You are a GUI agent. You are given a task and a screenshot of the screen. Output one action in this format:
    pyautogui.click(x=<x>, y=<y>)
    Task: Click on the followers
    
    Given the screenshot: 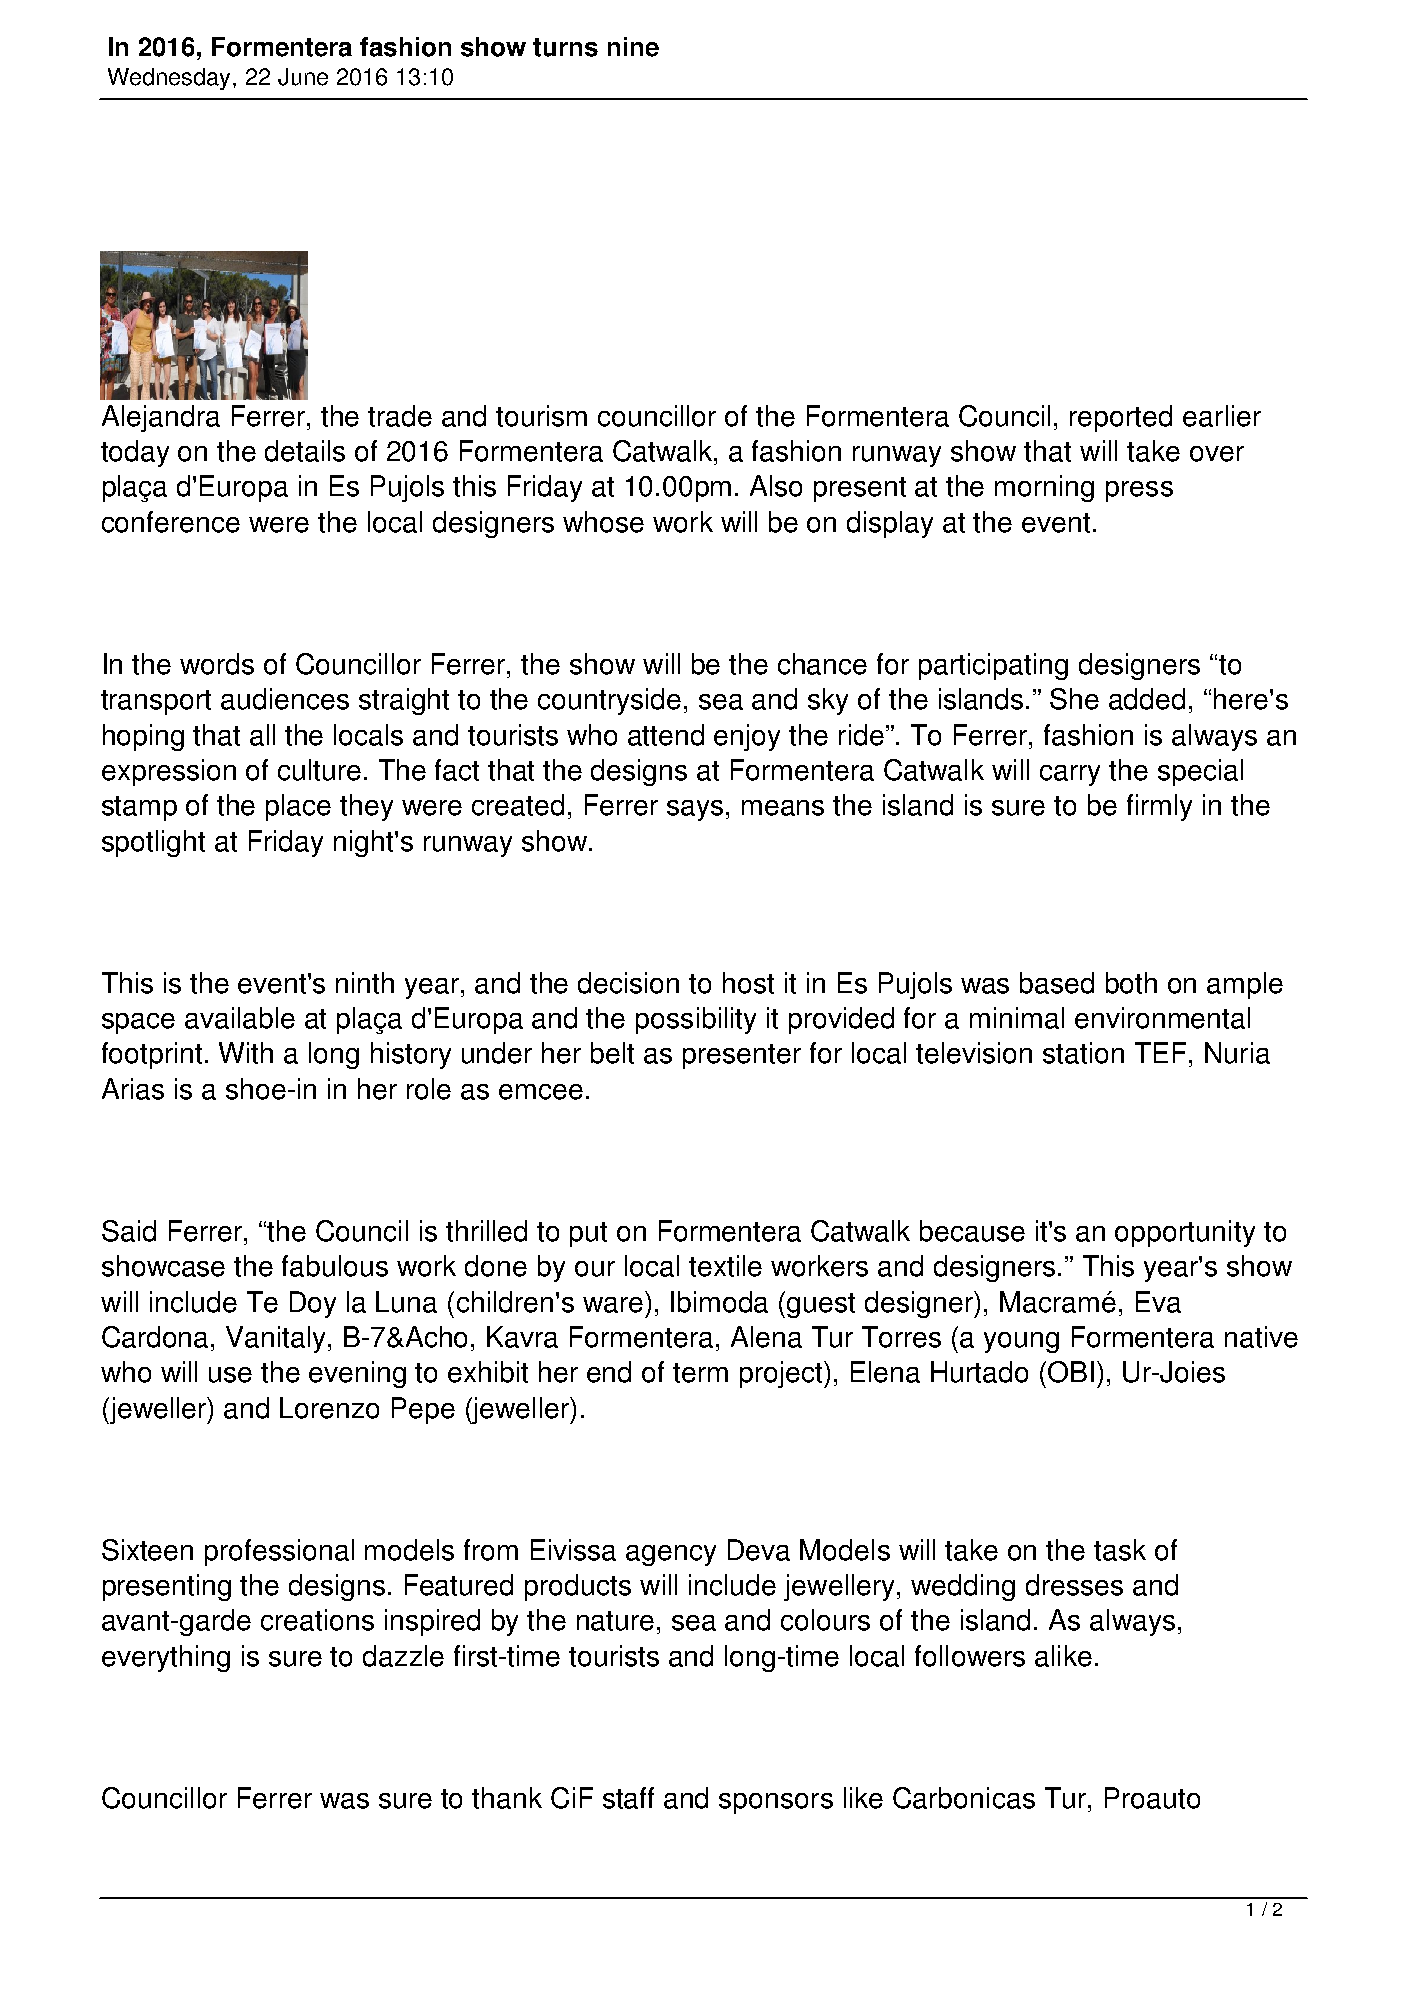 What is the action you would take?
    pyautogui.click(x=970, y=1656)
